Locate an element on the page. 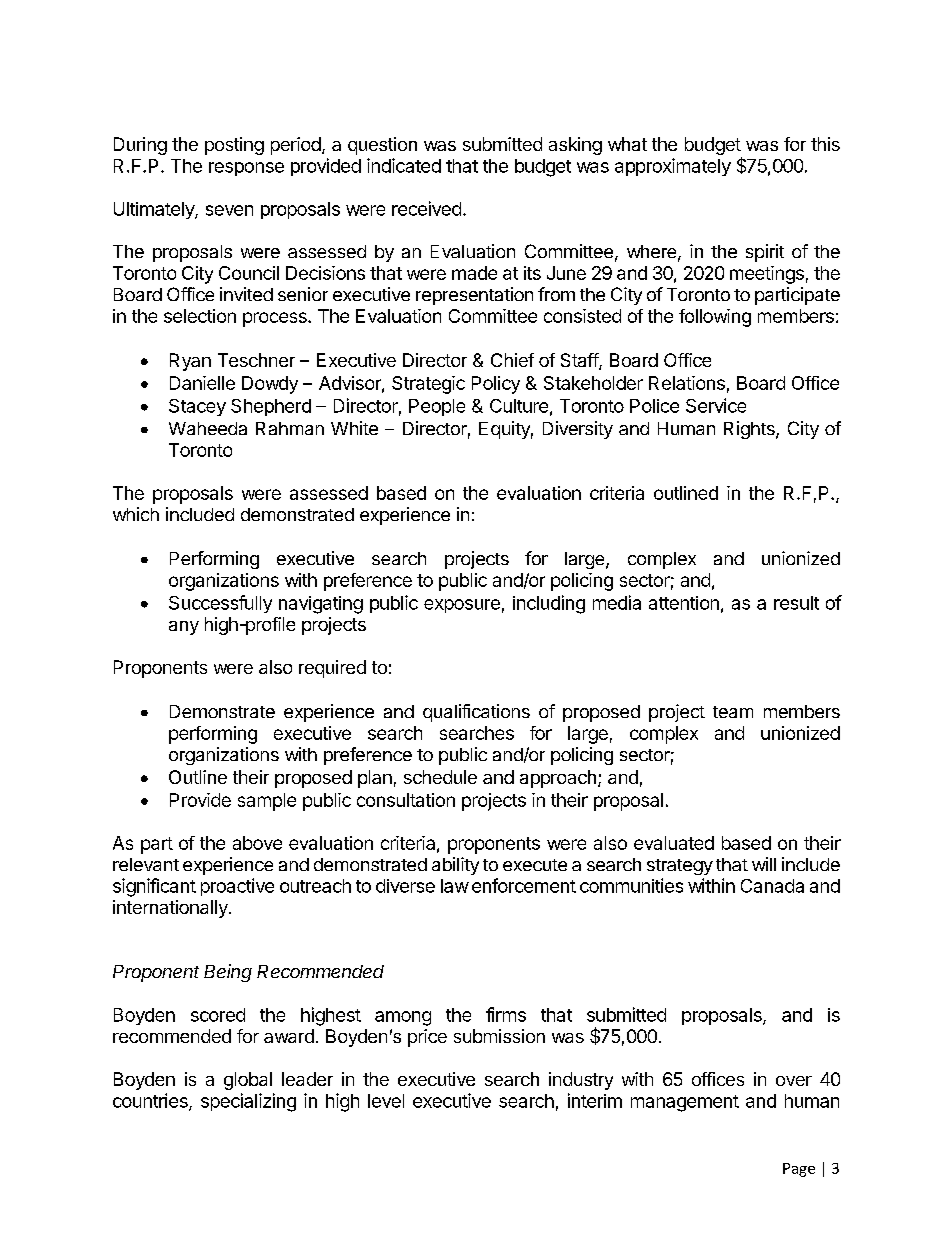 The width and height of the document is (952, 1233). schedule is located at coordinates (440, 777).
